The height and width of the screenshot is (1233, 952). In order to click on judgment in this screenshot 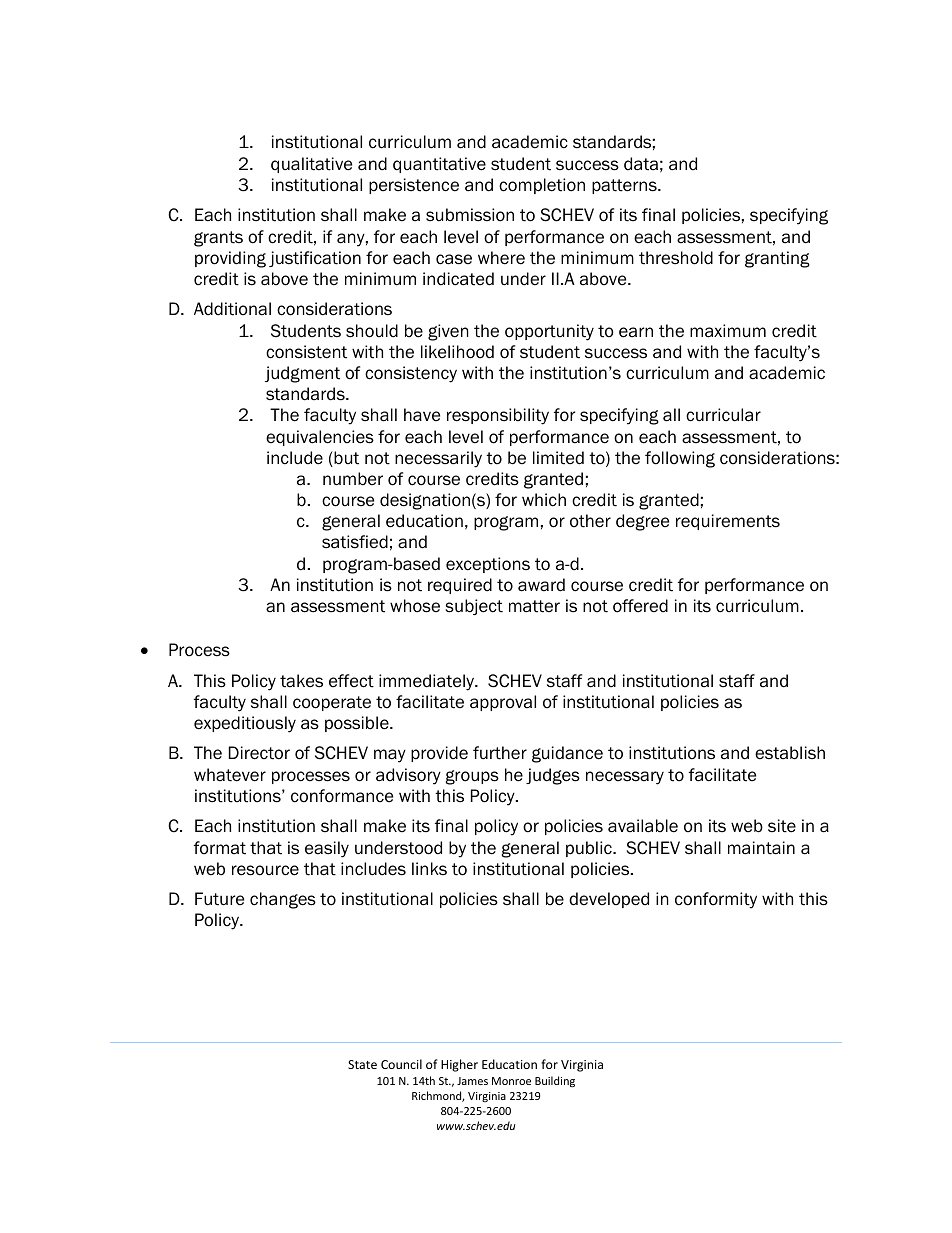, I will do `click(302, 374)`.
